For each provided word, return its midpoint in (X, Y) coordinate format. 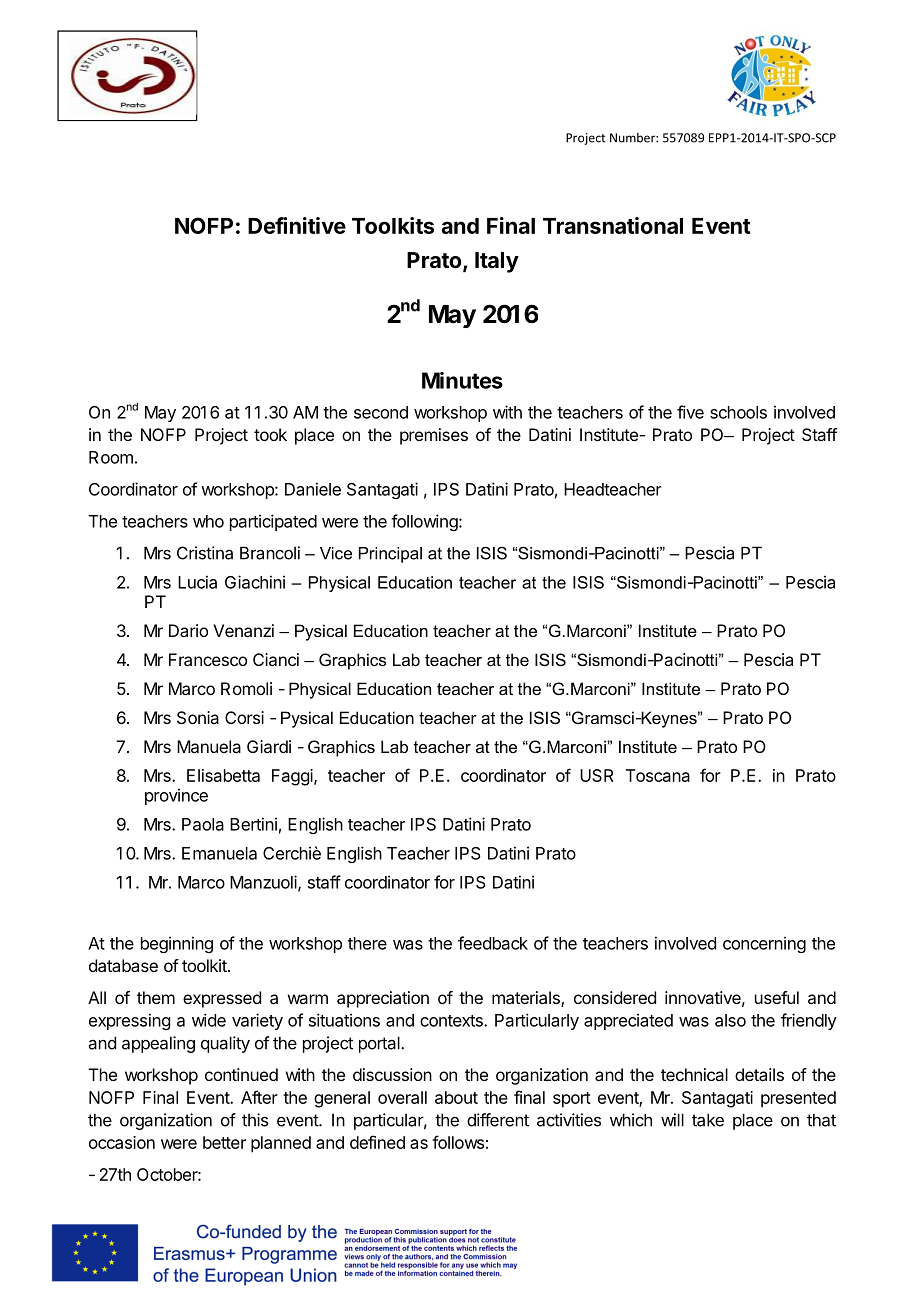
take (708, 1120)
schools (738, 412)
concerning (764, 944)
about (456, 1097)
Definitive (297, 225)
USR (597, 775)
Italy (497, 262)
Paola (203, 824)
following (424, 522)
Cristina (205, 553)
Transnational (613, 225)
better (224, 1142)
